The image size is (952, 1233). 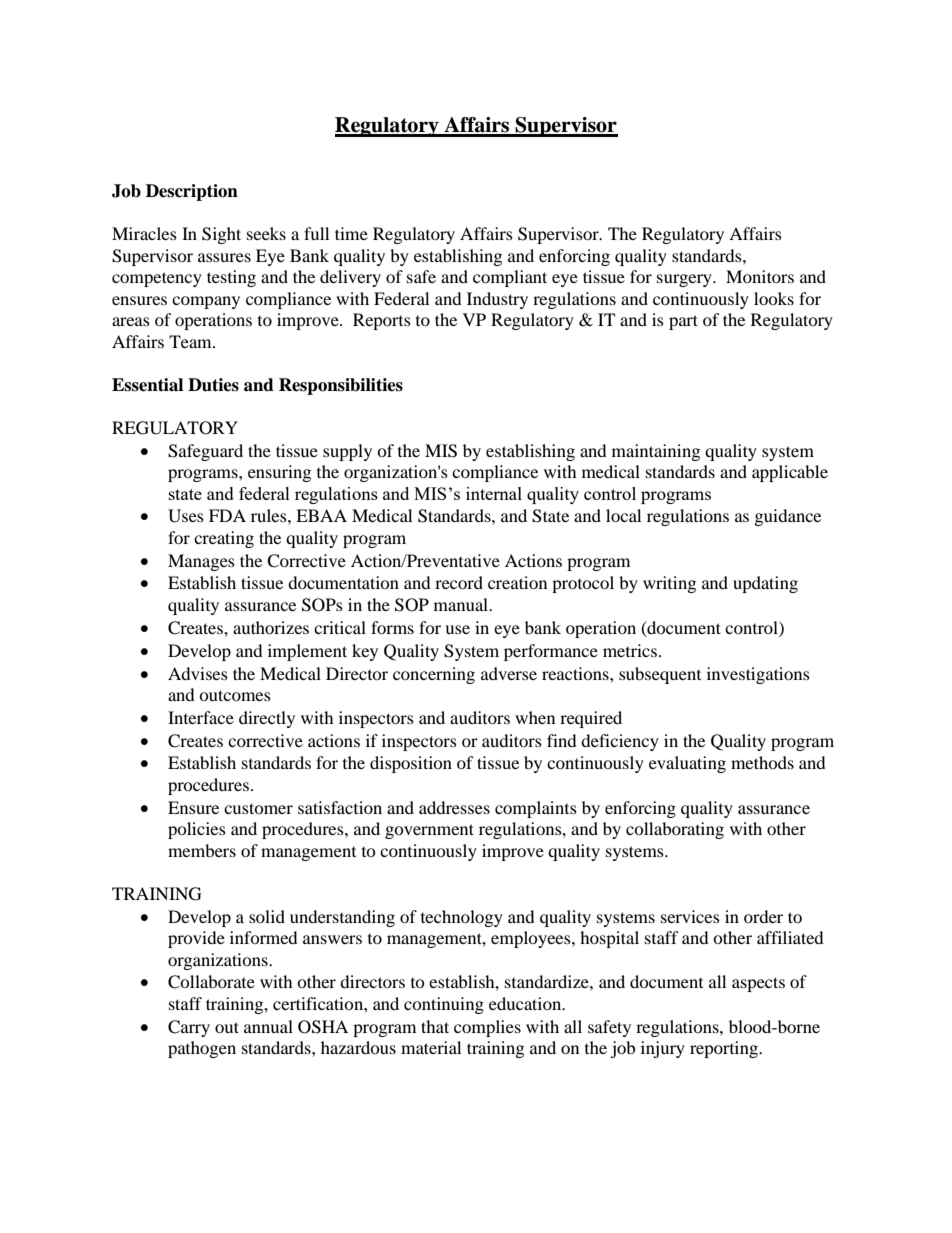 What do you see at coordinates (221, 235) in the page?
I see `Sight` at bounding box center [221, 235].
